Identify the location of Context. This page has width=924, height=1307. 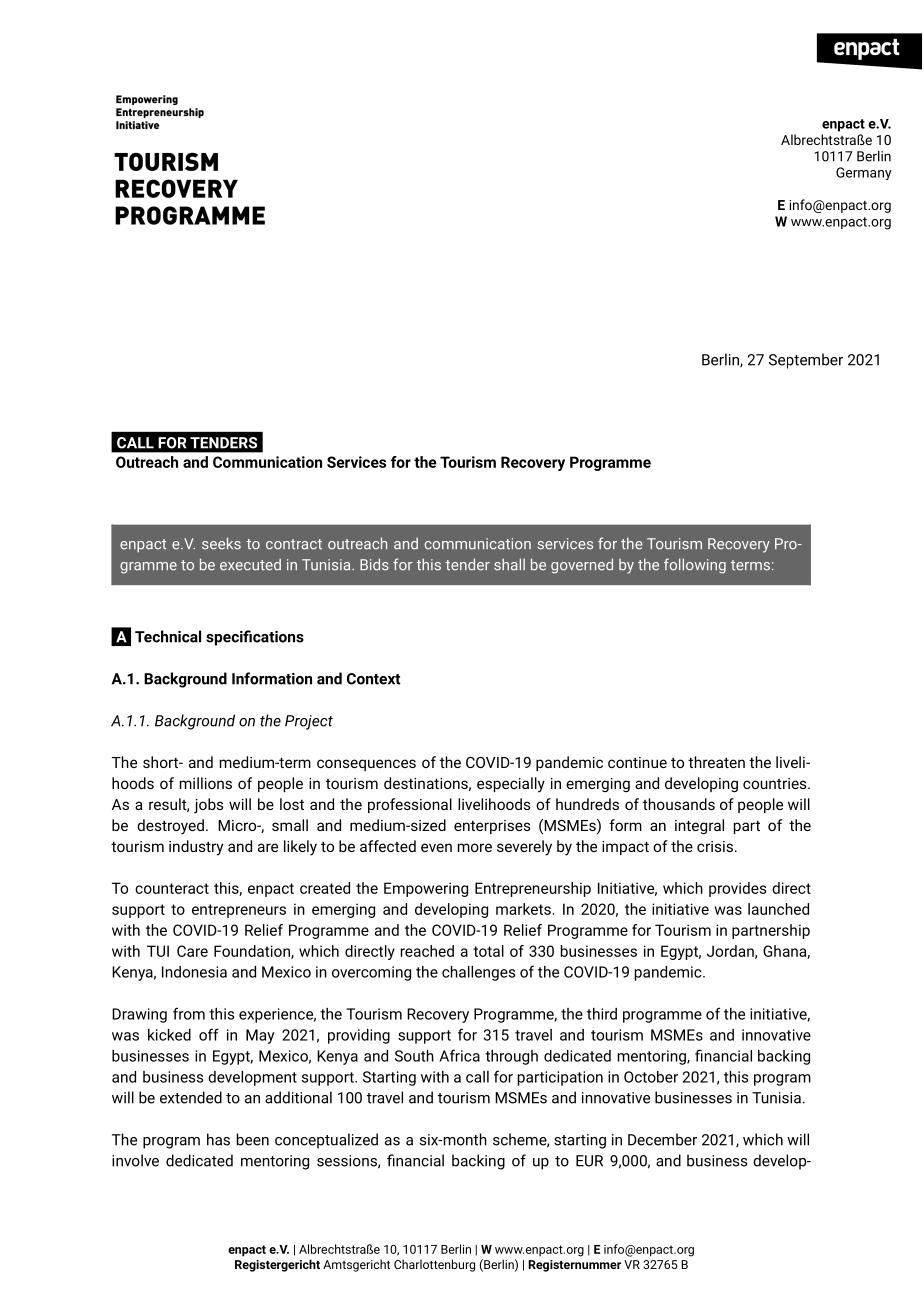
(373, 679).
